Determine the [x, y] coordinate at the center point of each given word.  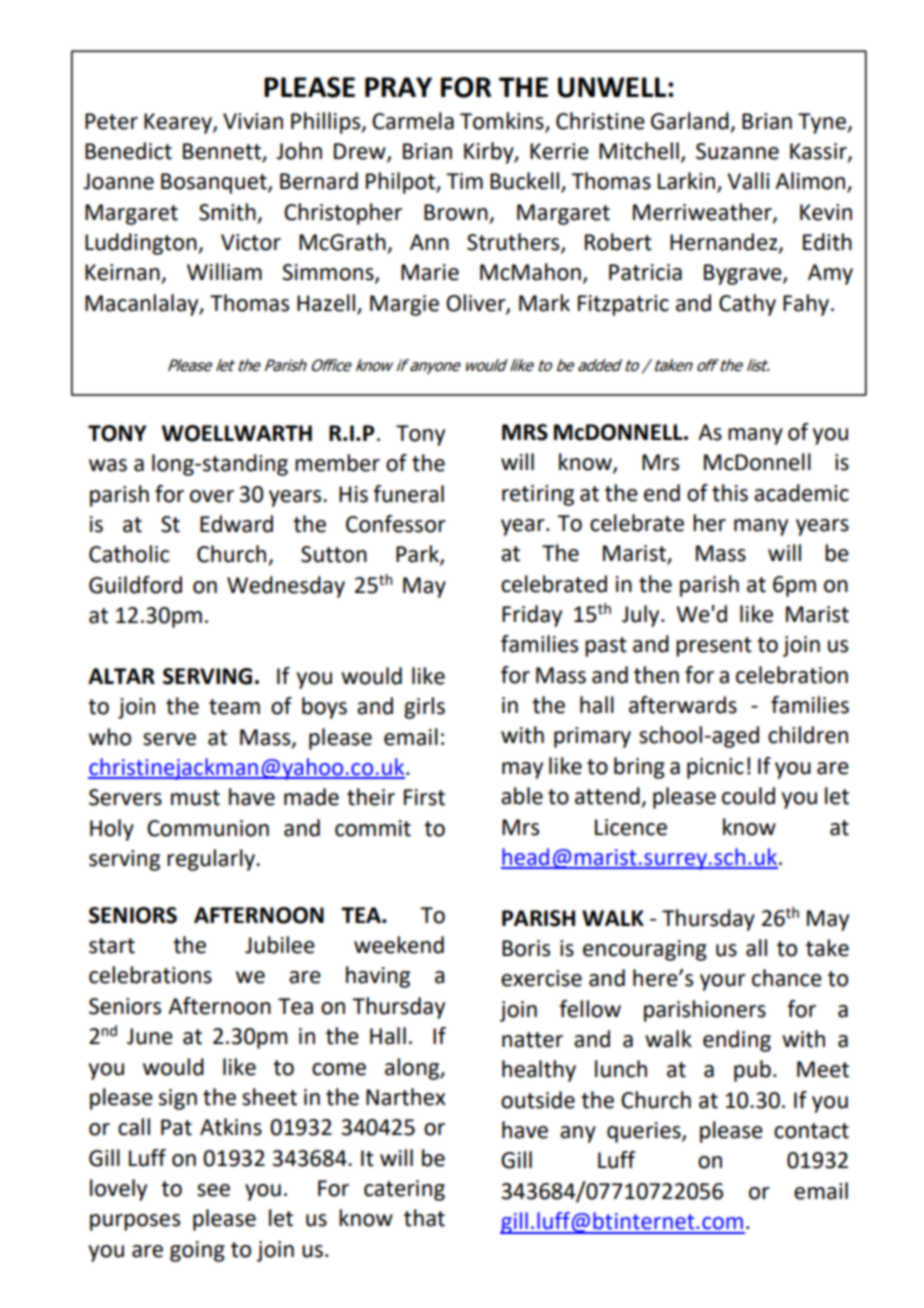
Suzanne [737, 151]
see [213, 1190]
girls [424, 708]
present [714, 647]
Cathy [747, 305]
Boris [526, 948]
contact [811, 1131]
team [234, 707]
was [108, 465]
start [112, 946]
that [424, 1218]
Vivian [253, 121]
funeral [408, 494]
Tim [464, 181]
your [723, 982]
